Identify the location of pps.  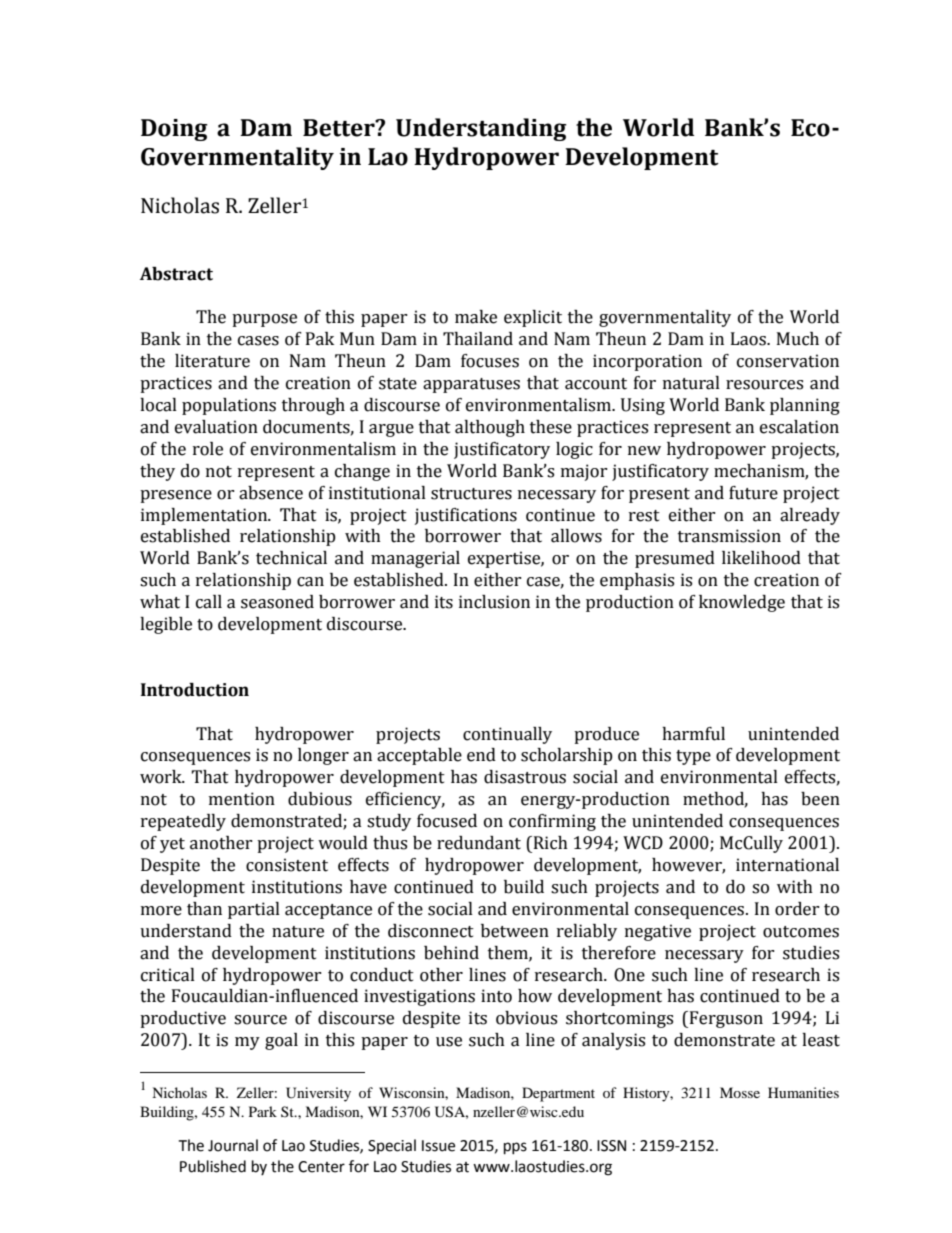
(515, 1148).
